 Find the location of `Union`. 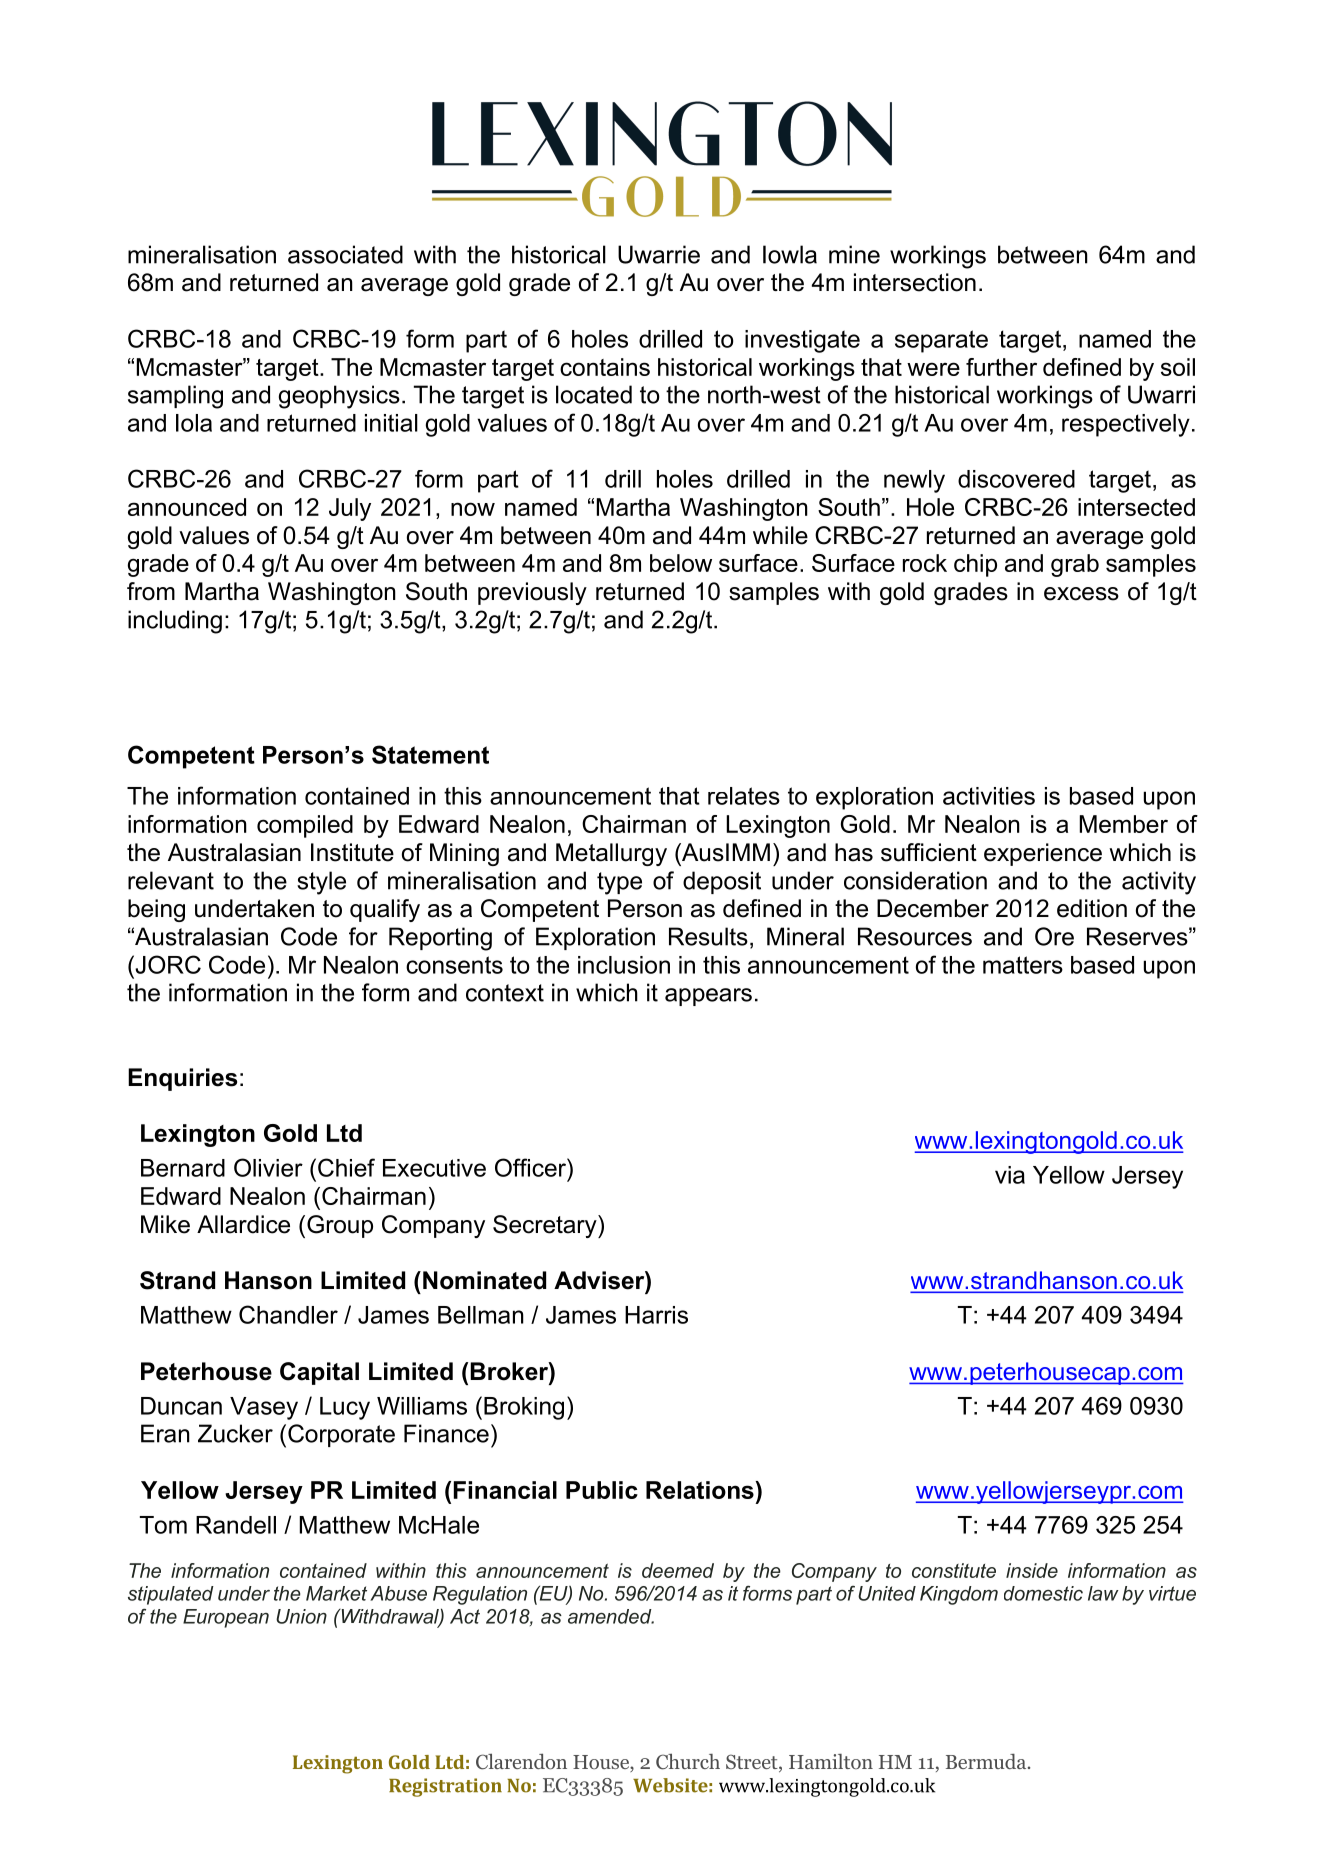

Union is located at coordinates (301, 1616).
